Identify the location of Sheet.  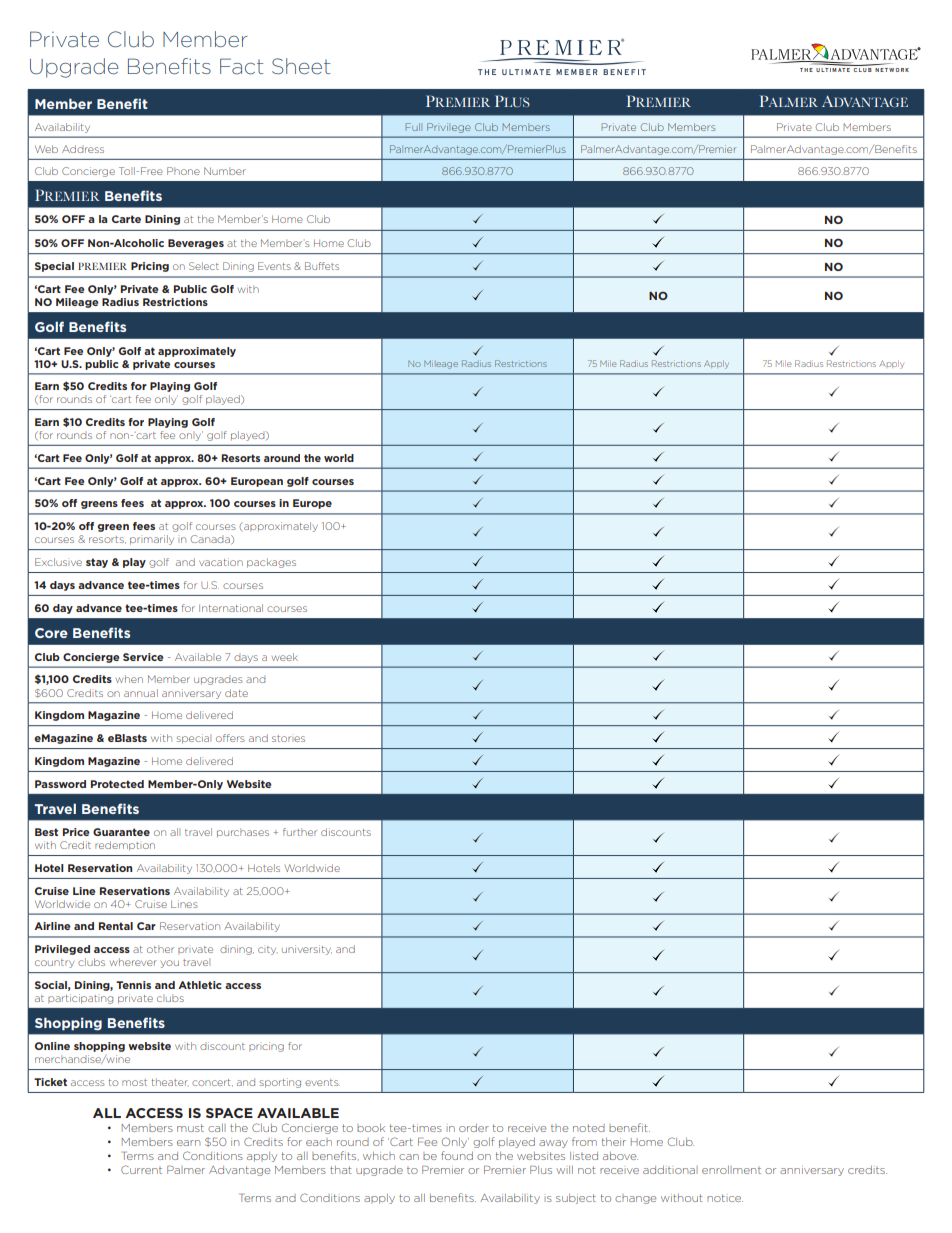
(301, 66).
